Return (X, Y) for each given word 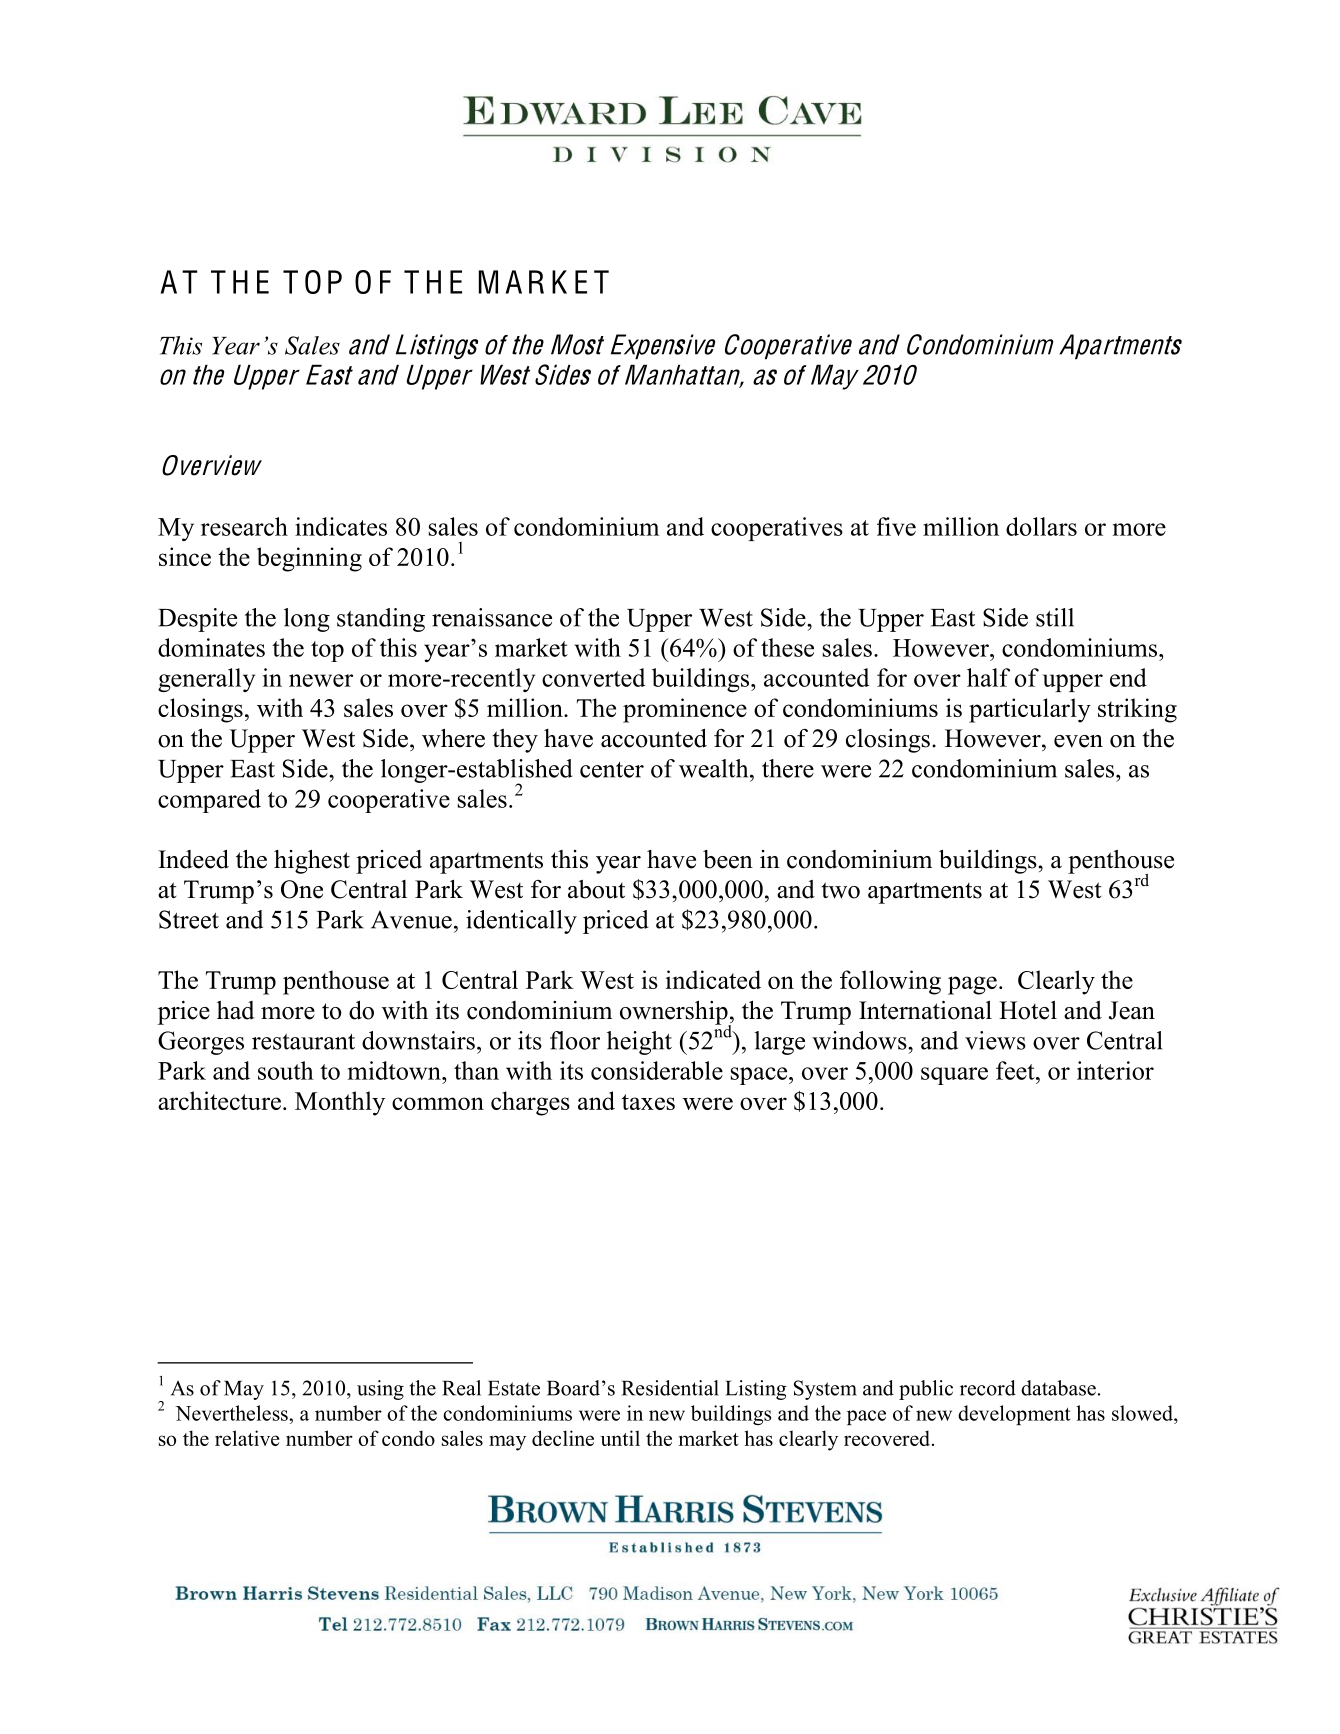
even (1078, 741)
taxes (648, 1102)
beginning (309, 559)
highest (312, 861)
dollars (1041, 526)
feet (1016, 1070)
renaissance (492, 617)
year (618, 865)
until (620, 1438)
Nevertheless (232, 1413)
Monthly (340, 1103)
